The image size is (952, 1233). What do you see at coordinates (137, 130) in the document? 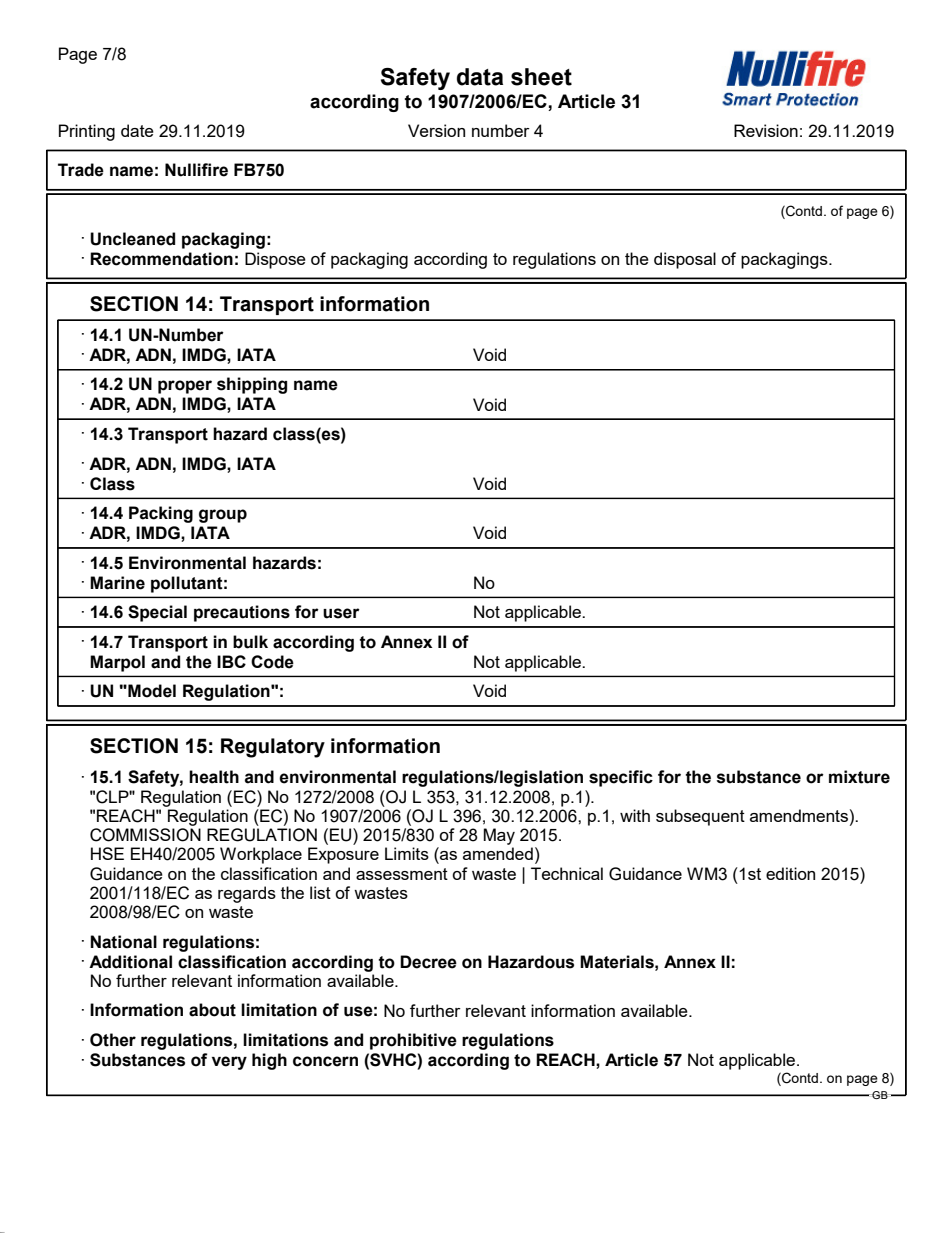
I see `date` at bounding box center [137, 130].
